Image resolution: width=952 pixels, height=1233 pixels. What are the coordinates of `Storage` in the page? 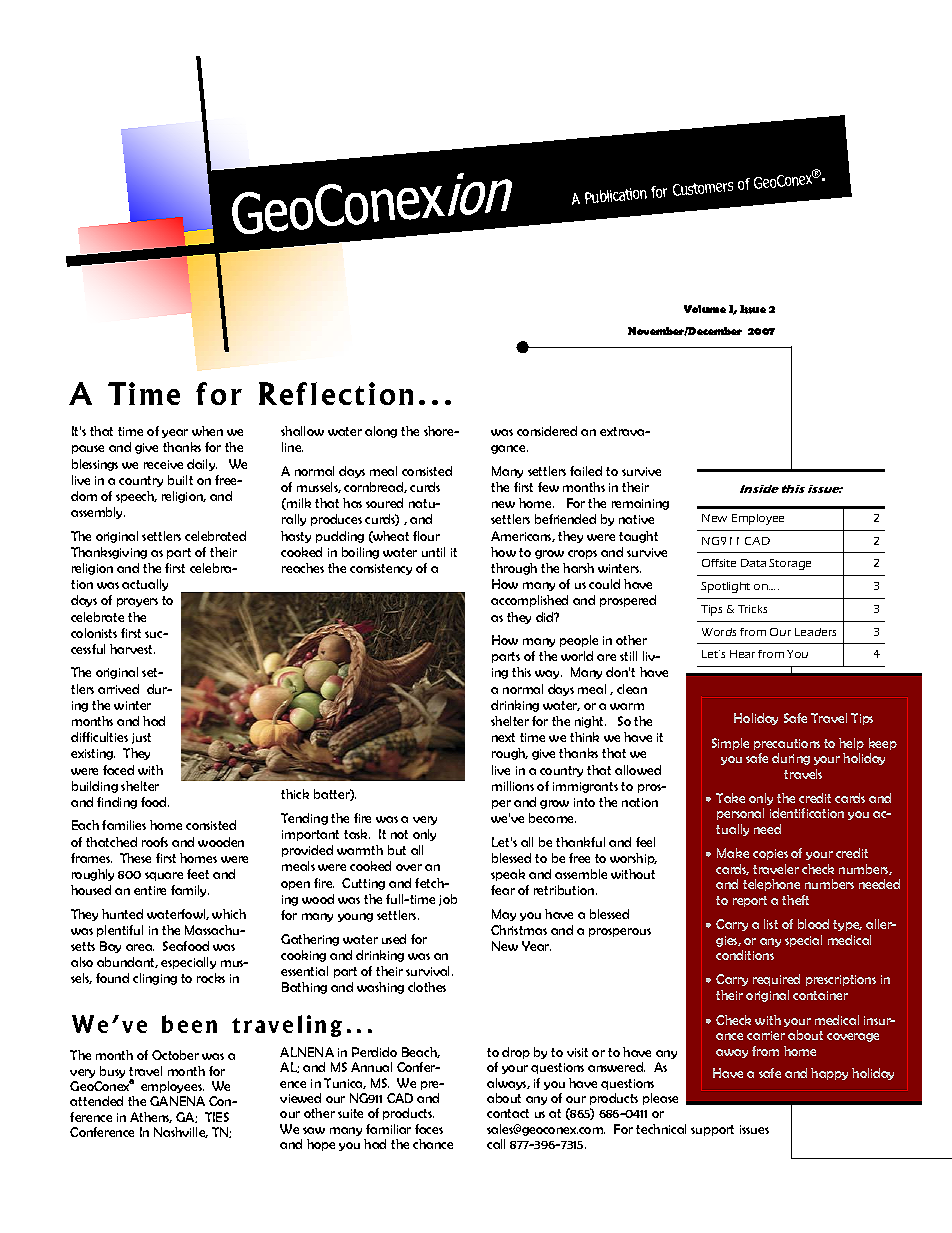 It's located at (790, 564).
